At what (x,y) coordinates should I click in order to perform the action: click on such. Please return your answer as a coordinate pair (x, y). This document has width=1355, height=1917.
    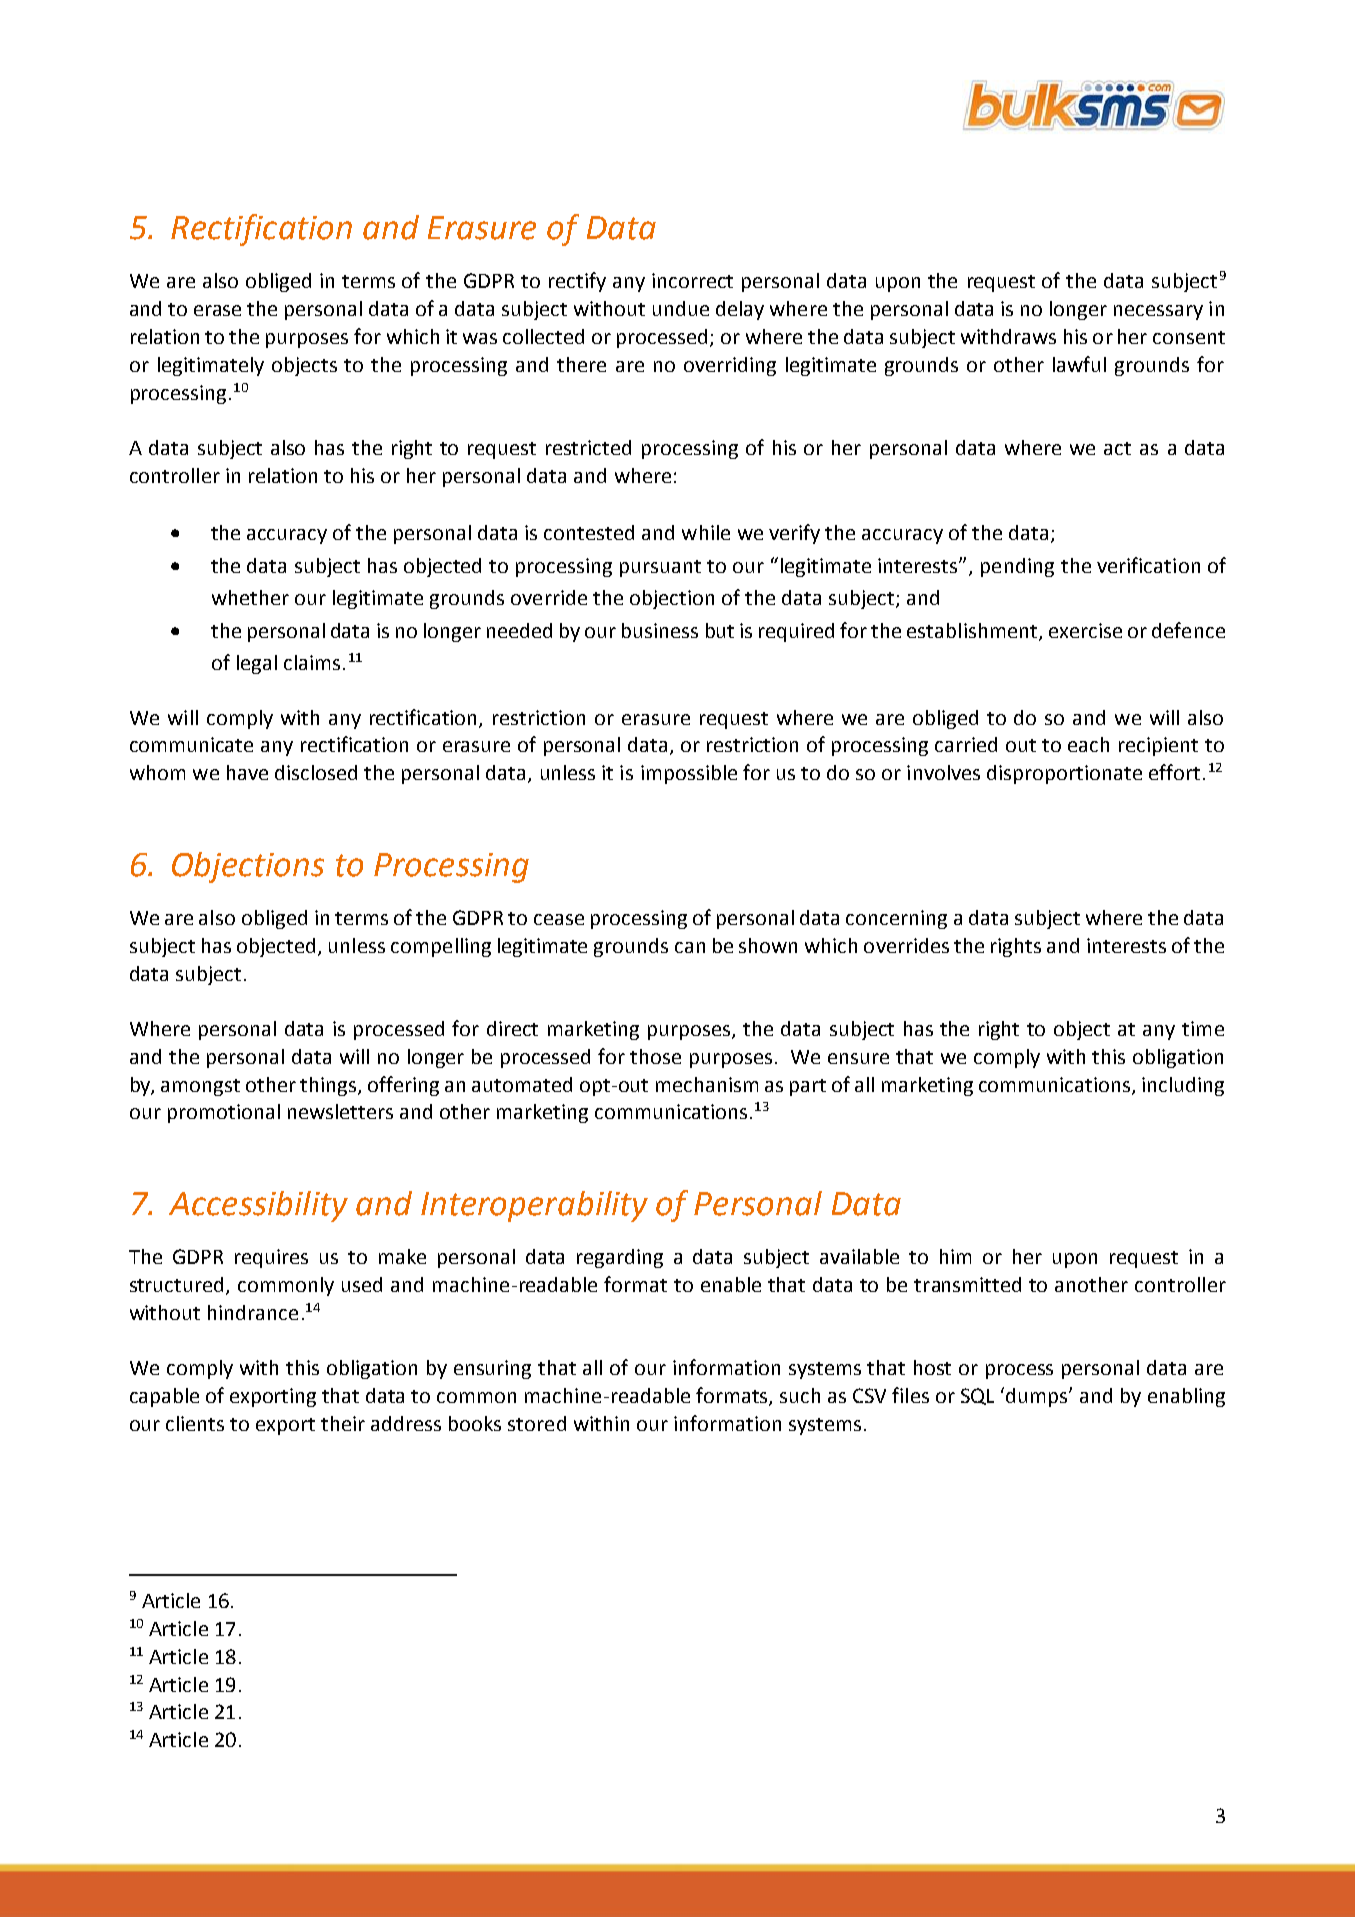
    Looking at the image, I should click on (800, 1395).
